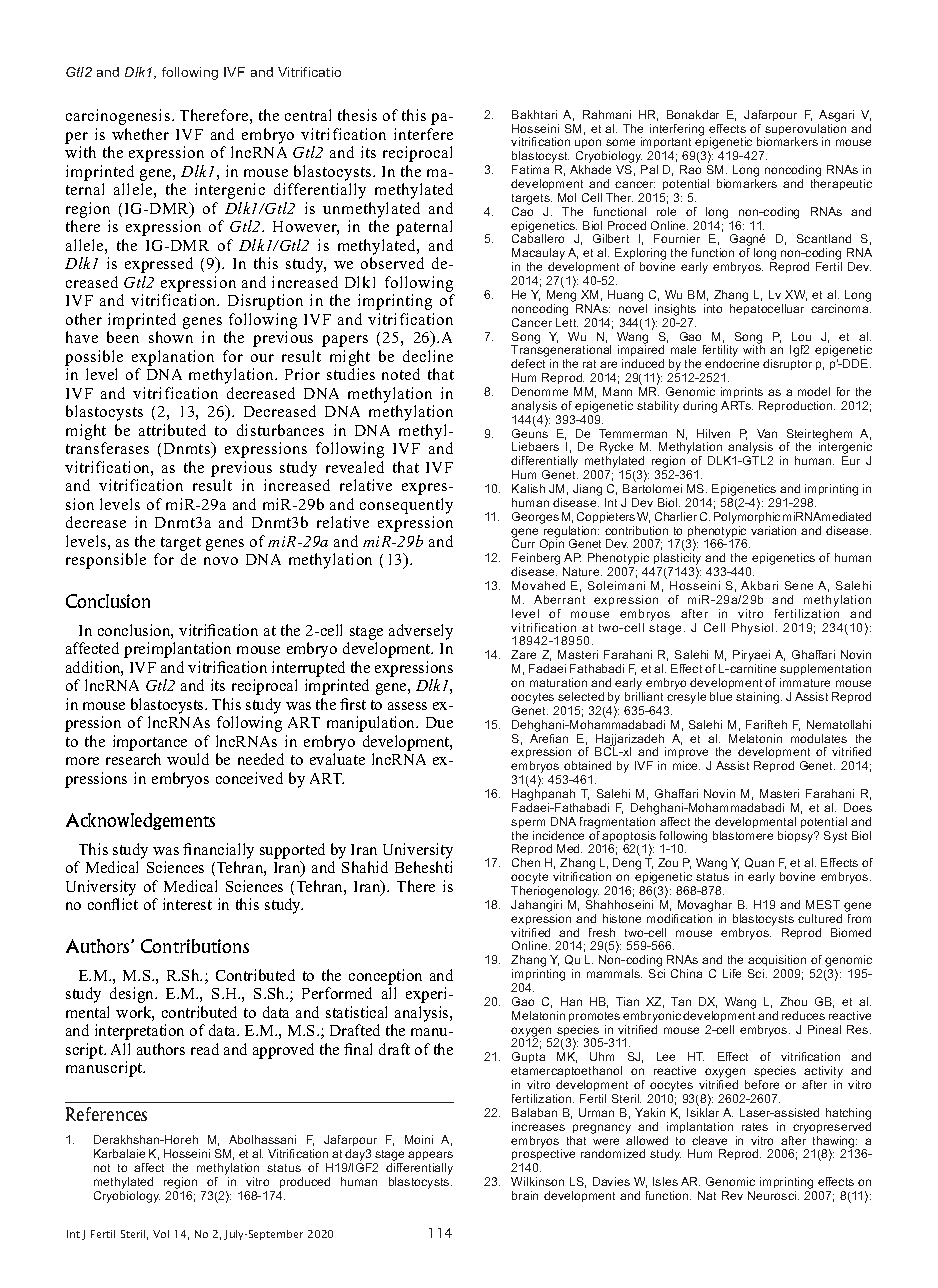 This screenshot has height=1288, width=938. What do you see at coordinates (161, 1234) in the screenshot?
I see `Vol` at bounding box center [161, 1234].
